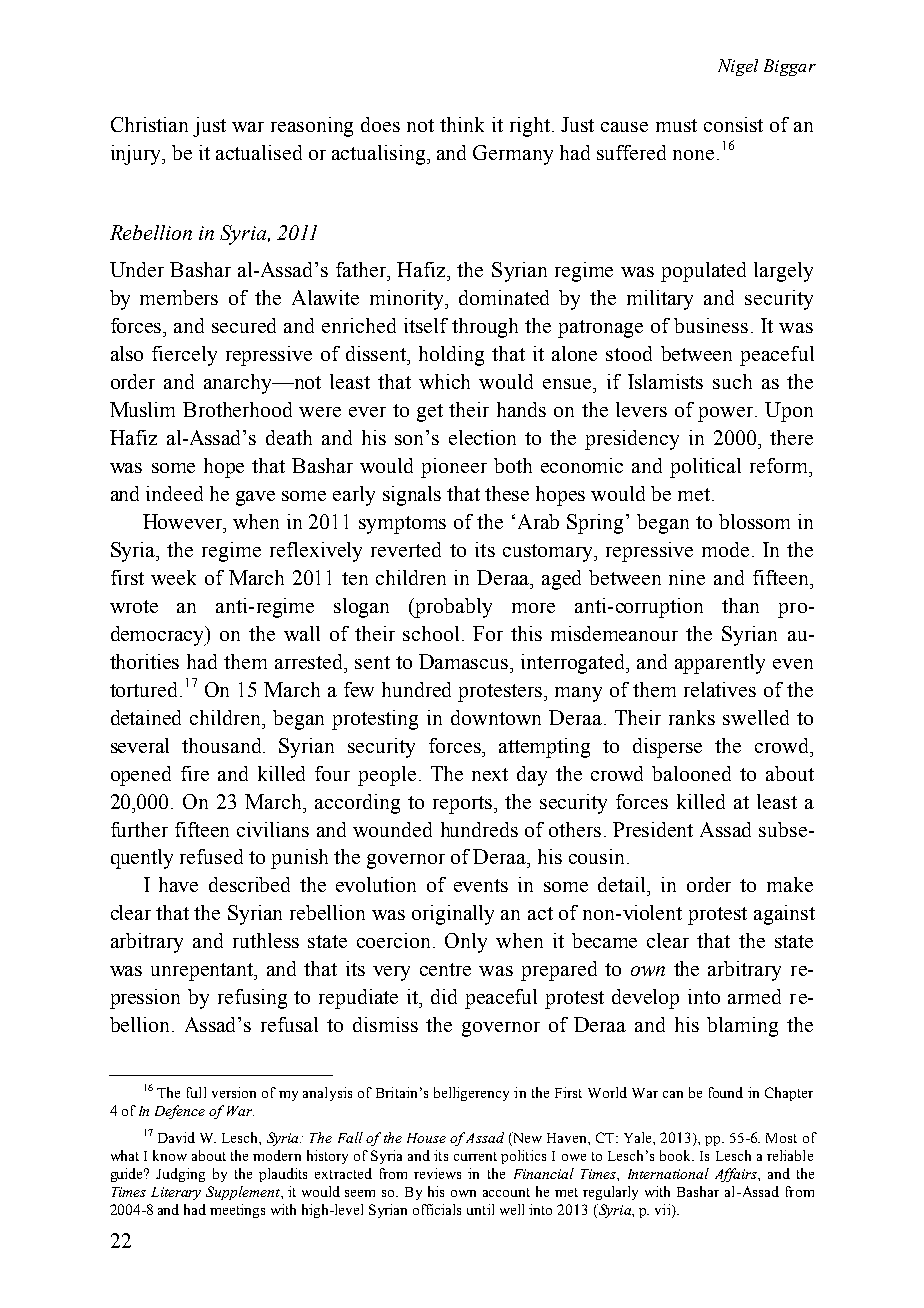 The width and height of the screenshot is (924, 1308). What do you see at coordinates (784, 915) in the screenshot?
I see `against` at bounding box center [784, 915].
